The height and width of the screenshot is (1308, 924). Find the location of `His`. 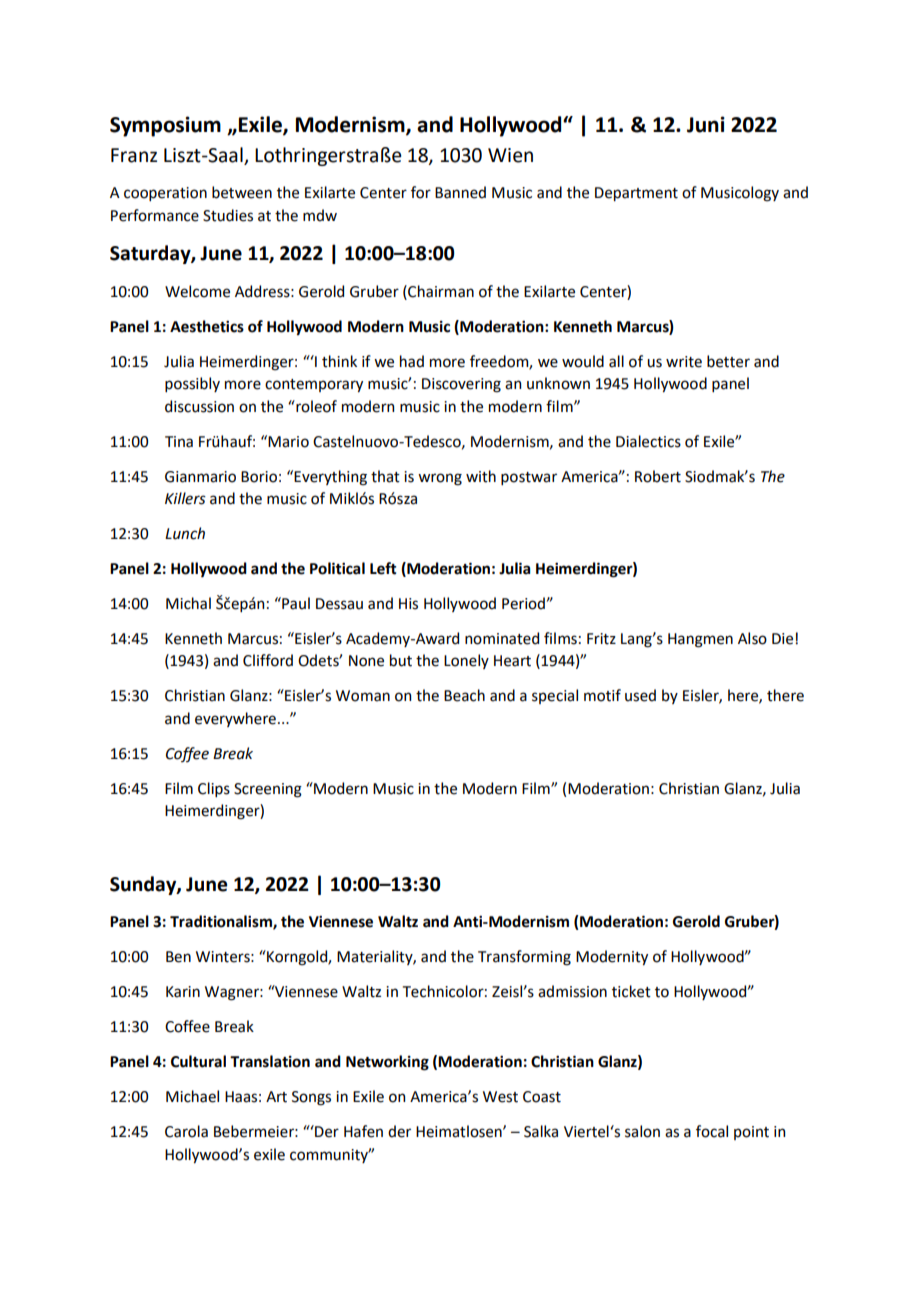

His is located at coordinates (408, 604).
